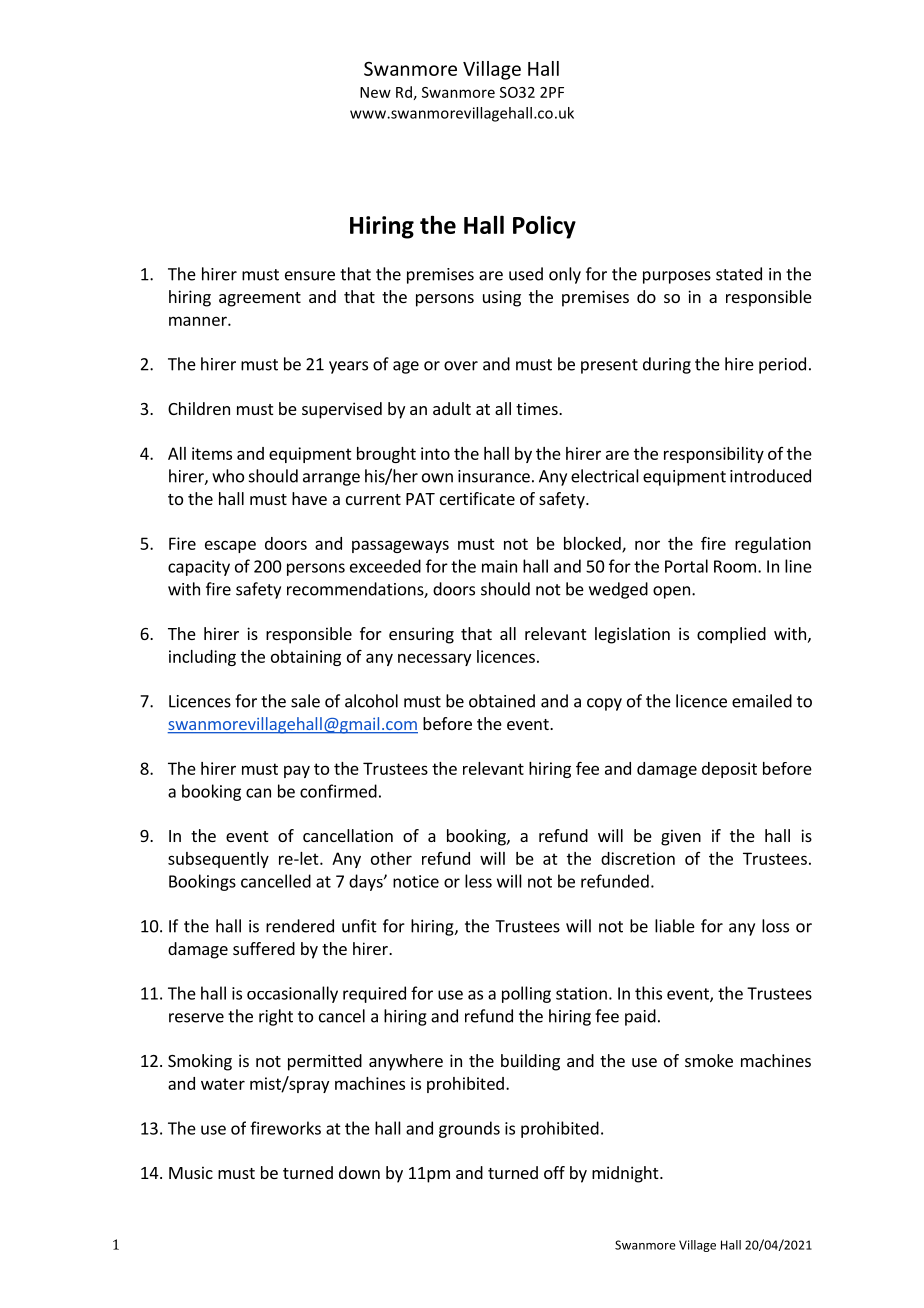 This screenshot has height=1308, width=924. I want to click on Children, so click(199, 408).
